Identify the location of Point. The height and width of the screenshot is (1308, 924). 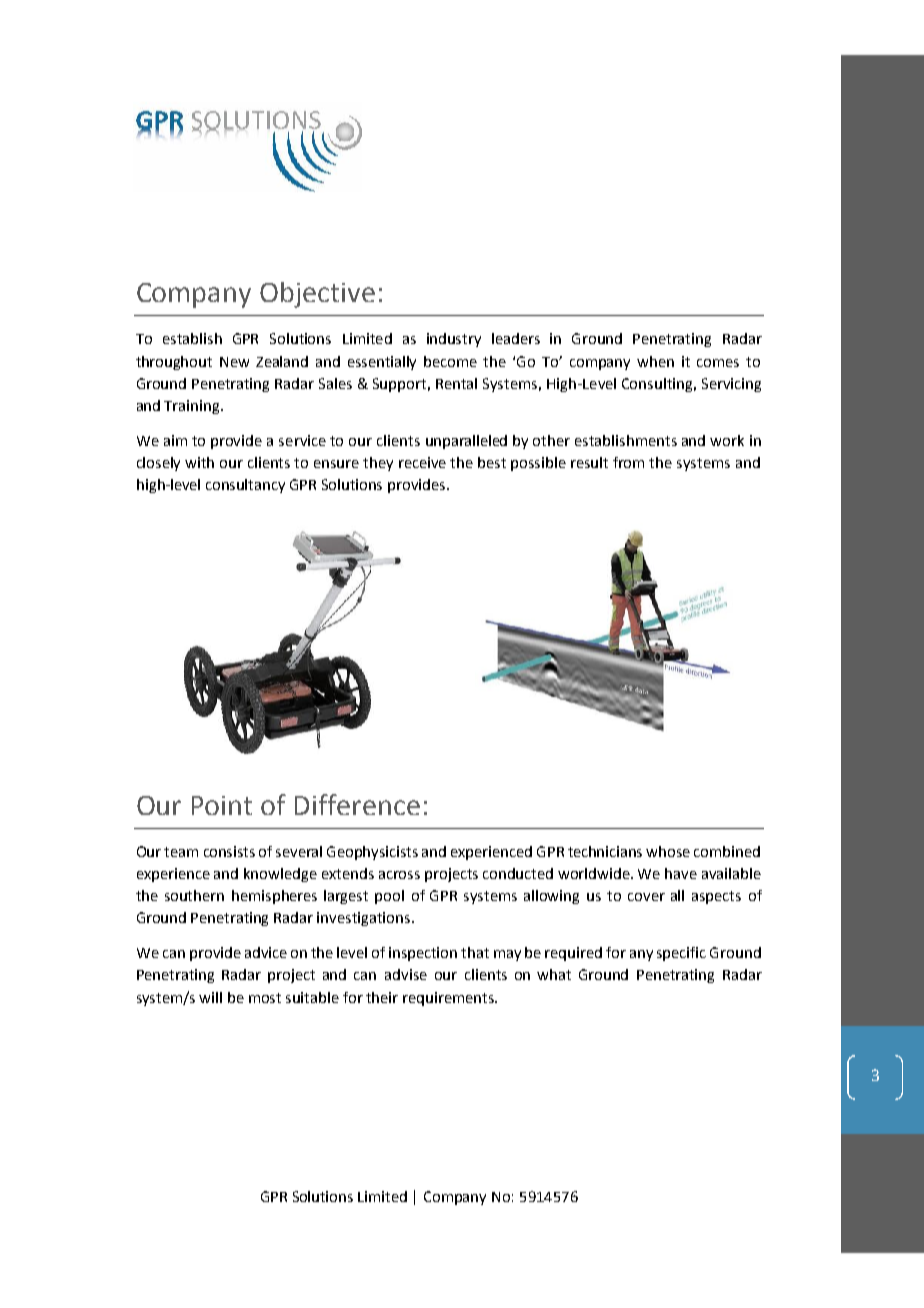
(222, 805).
